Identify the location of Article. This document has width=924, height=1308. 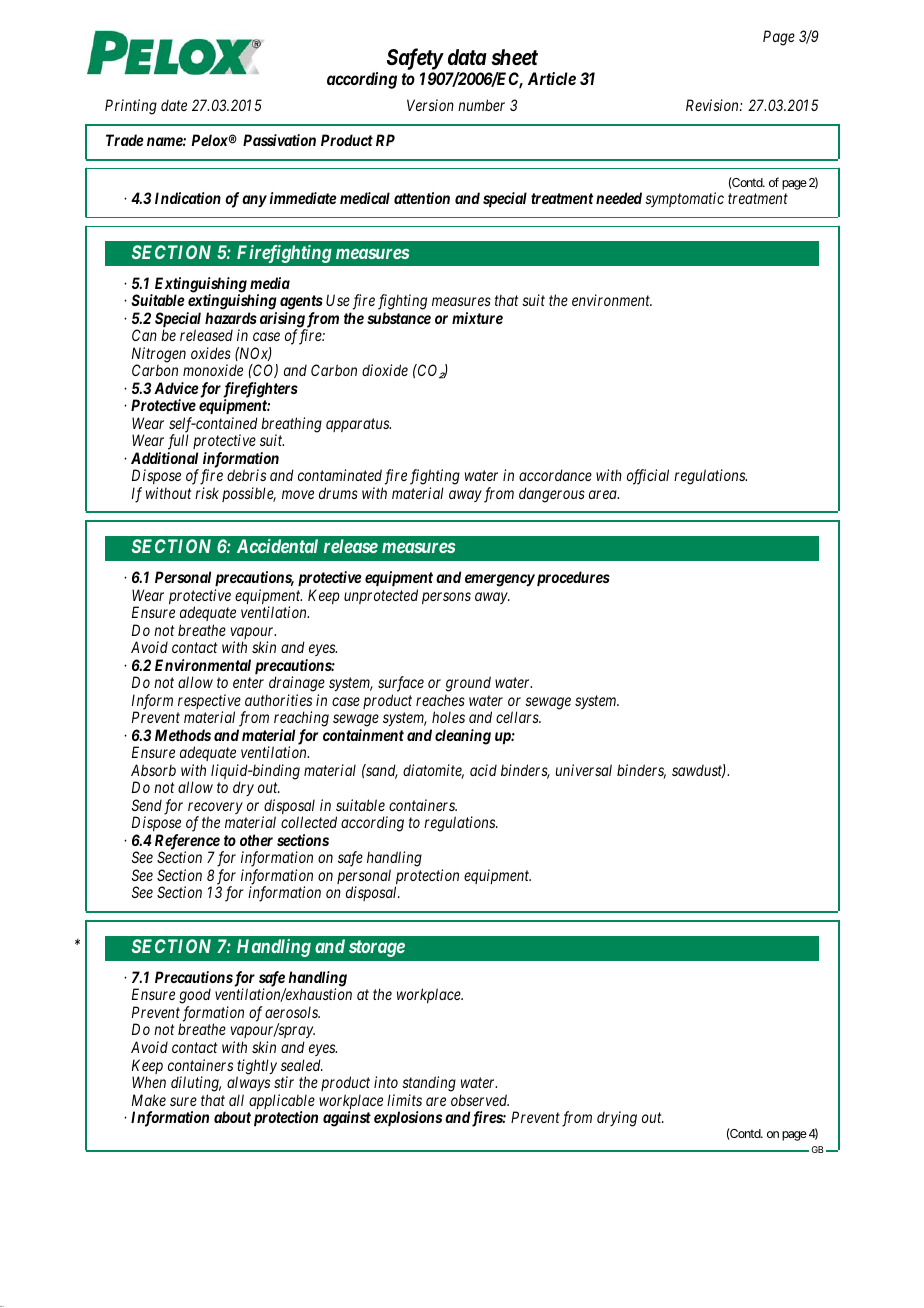
(552, 78).
